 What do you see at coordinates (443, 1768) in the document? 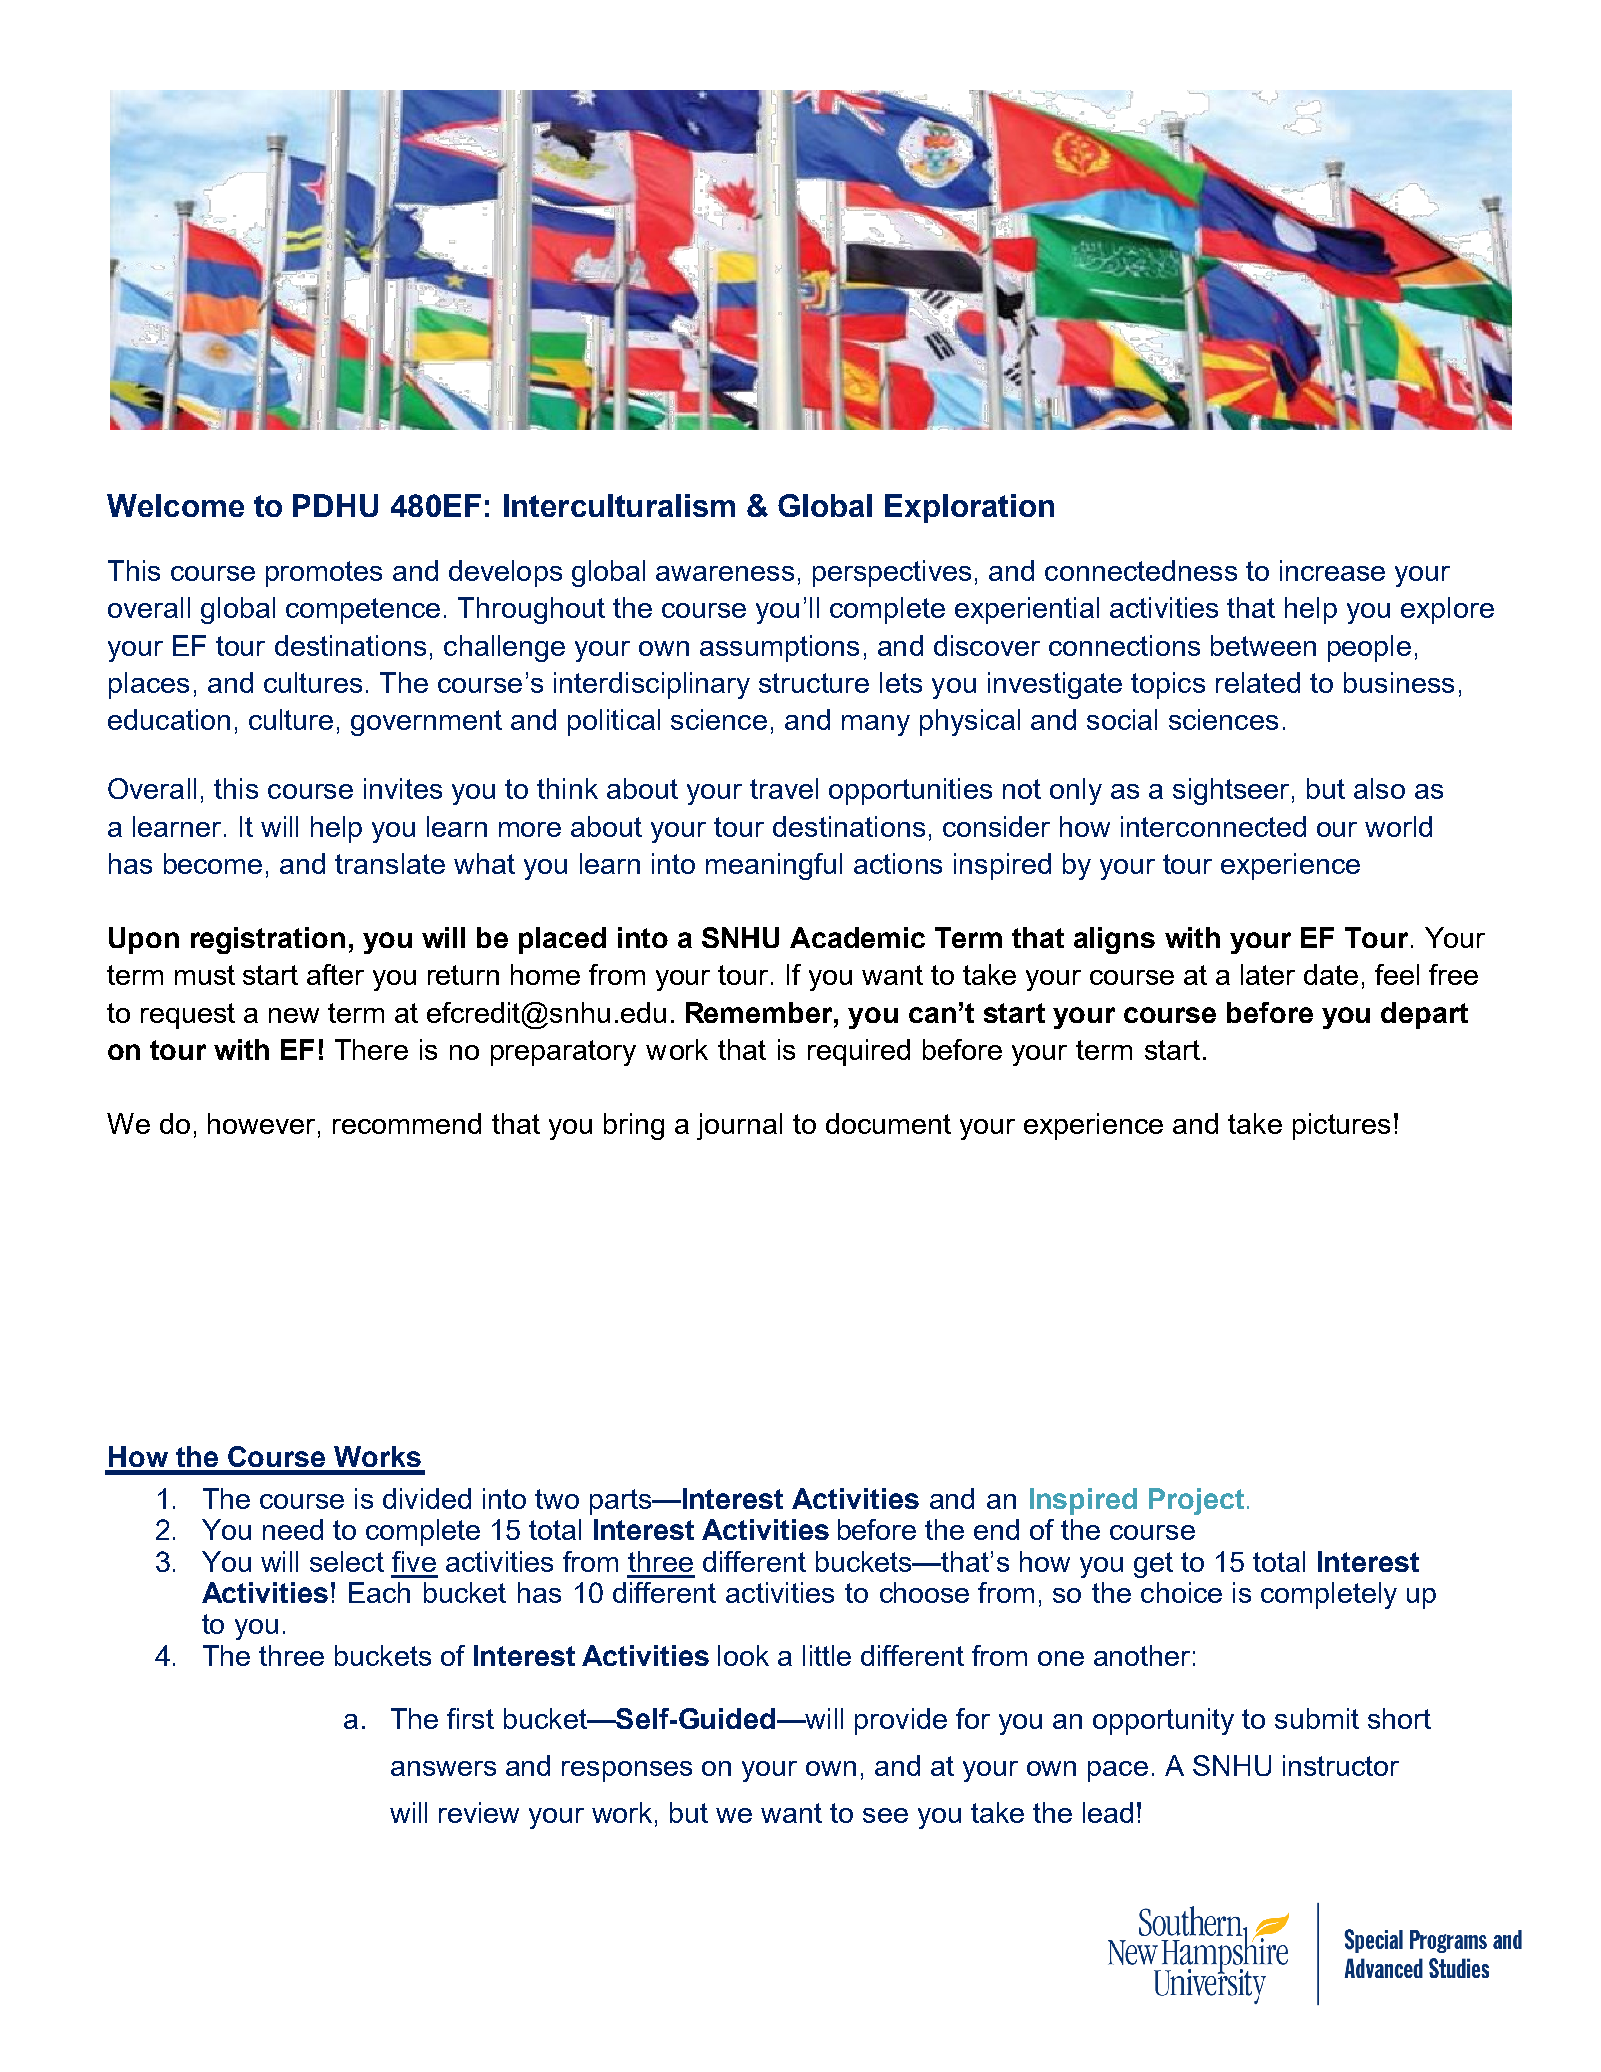
I see `answers` at bounding box center [443, 1768].
